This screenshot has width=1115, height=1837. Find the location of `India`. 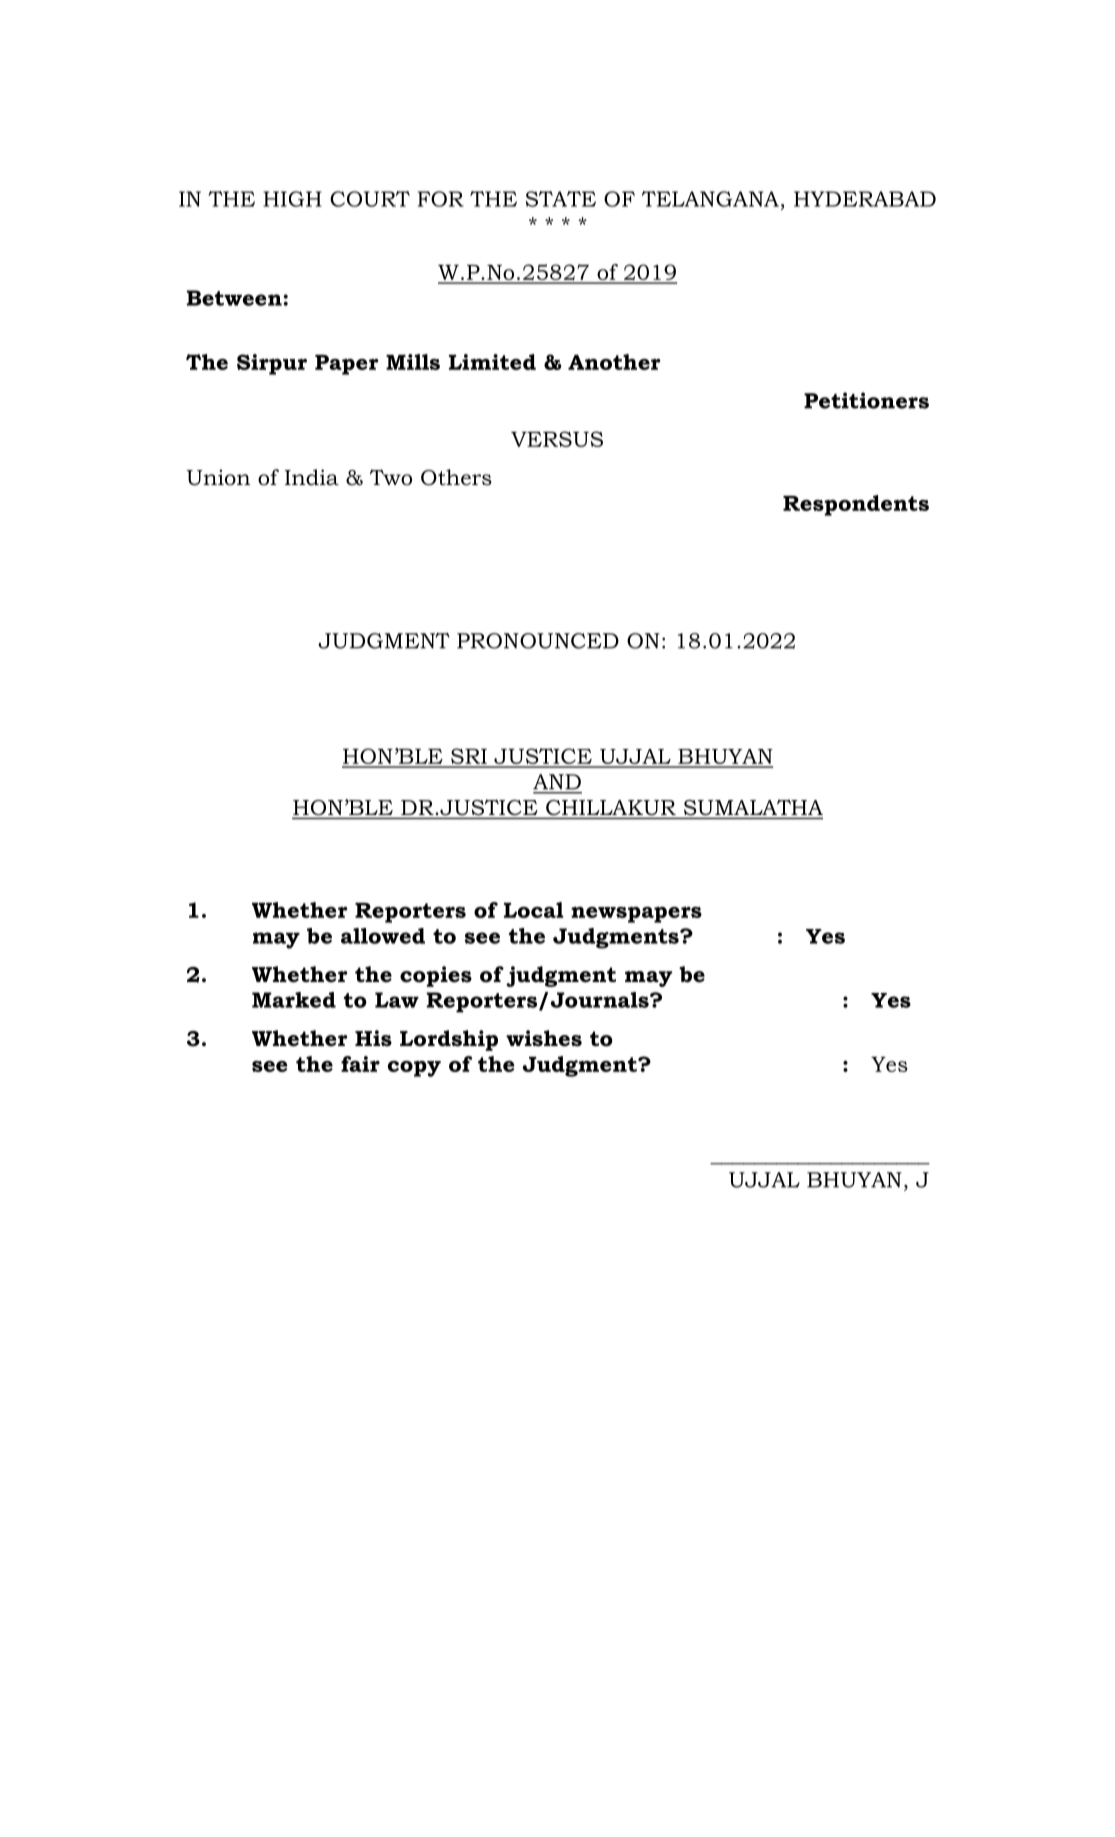

India is located at coordinates (312, 477).
